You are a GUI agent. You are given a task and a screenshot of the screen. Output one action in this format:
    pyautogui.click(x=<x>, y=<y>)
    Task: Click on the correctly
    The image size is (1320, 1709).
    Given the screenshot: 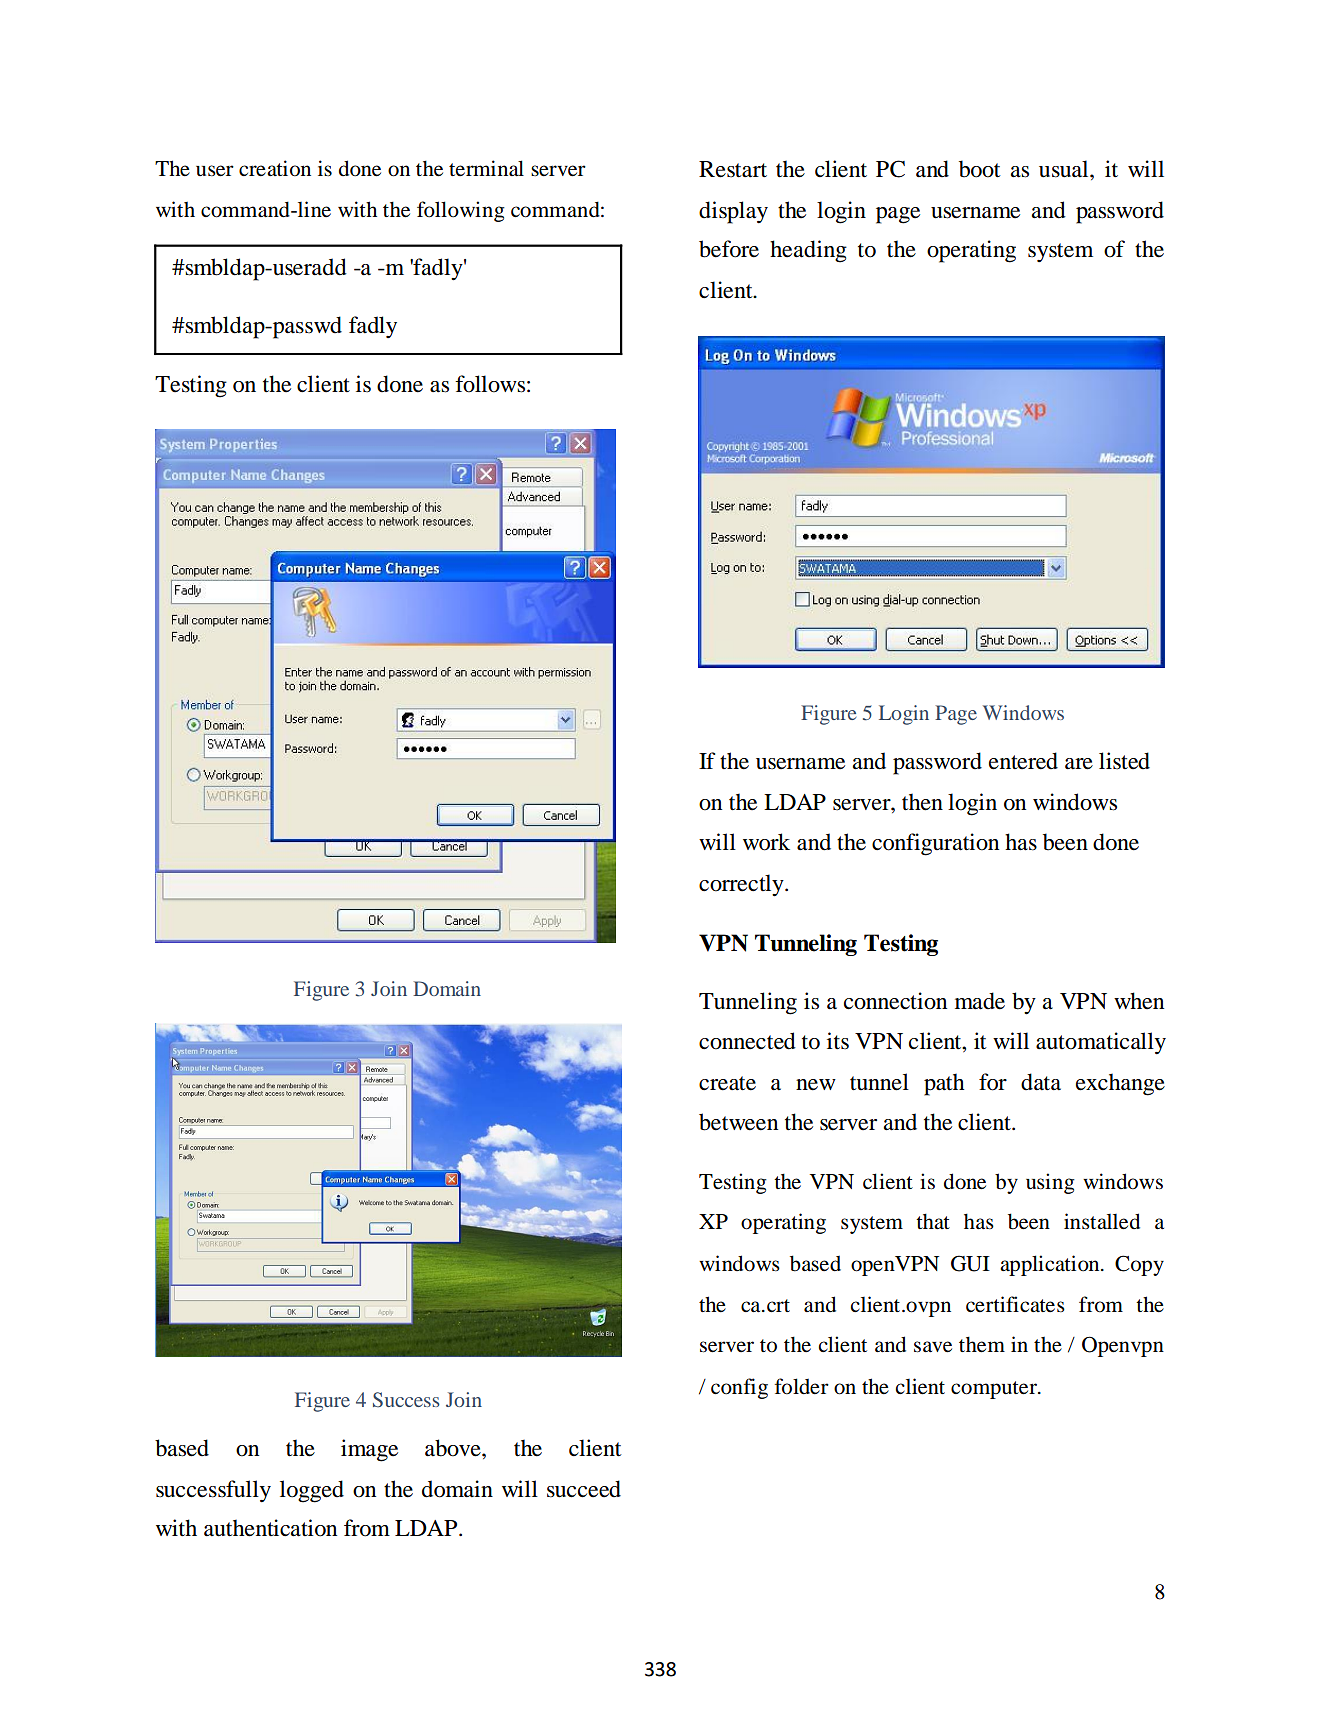 What is the action you would take?
    pyautogui.click(x=742, y=885)
